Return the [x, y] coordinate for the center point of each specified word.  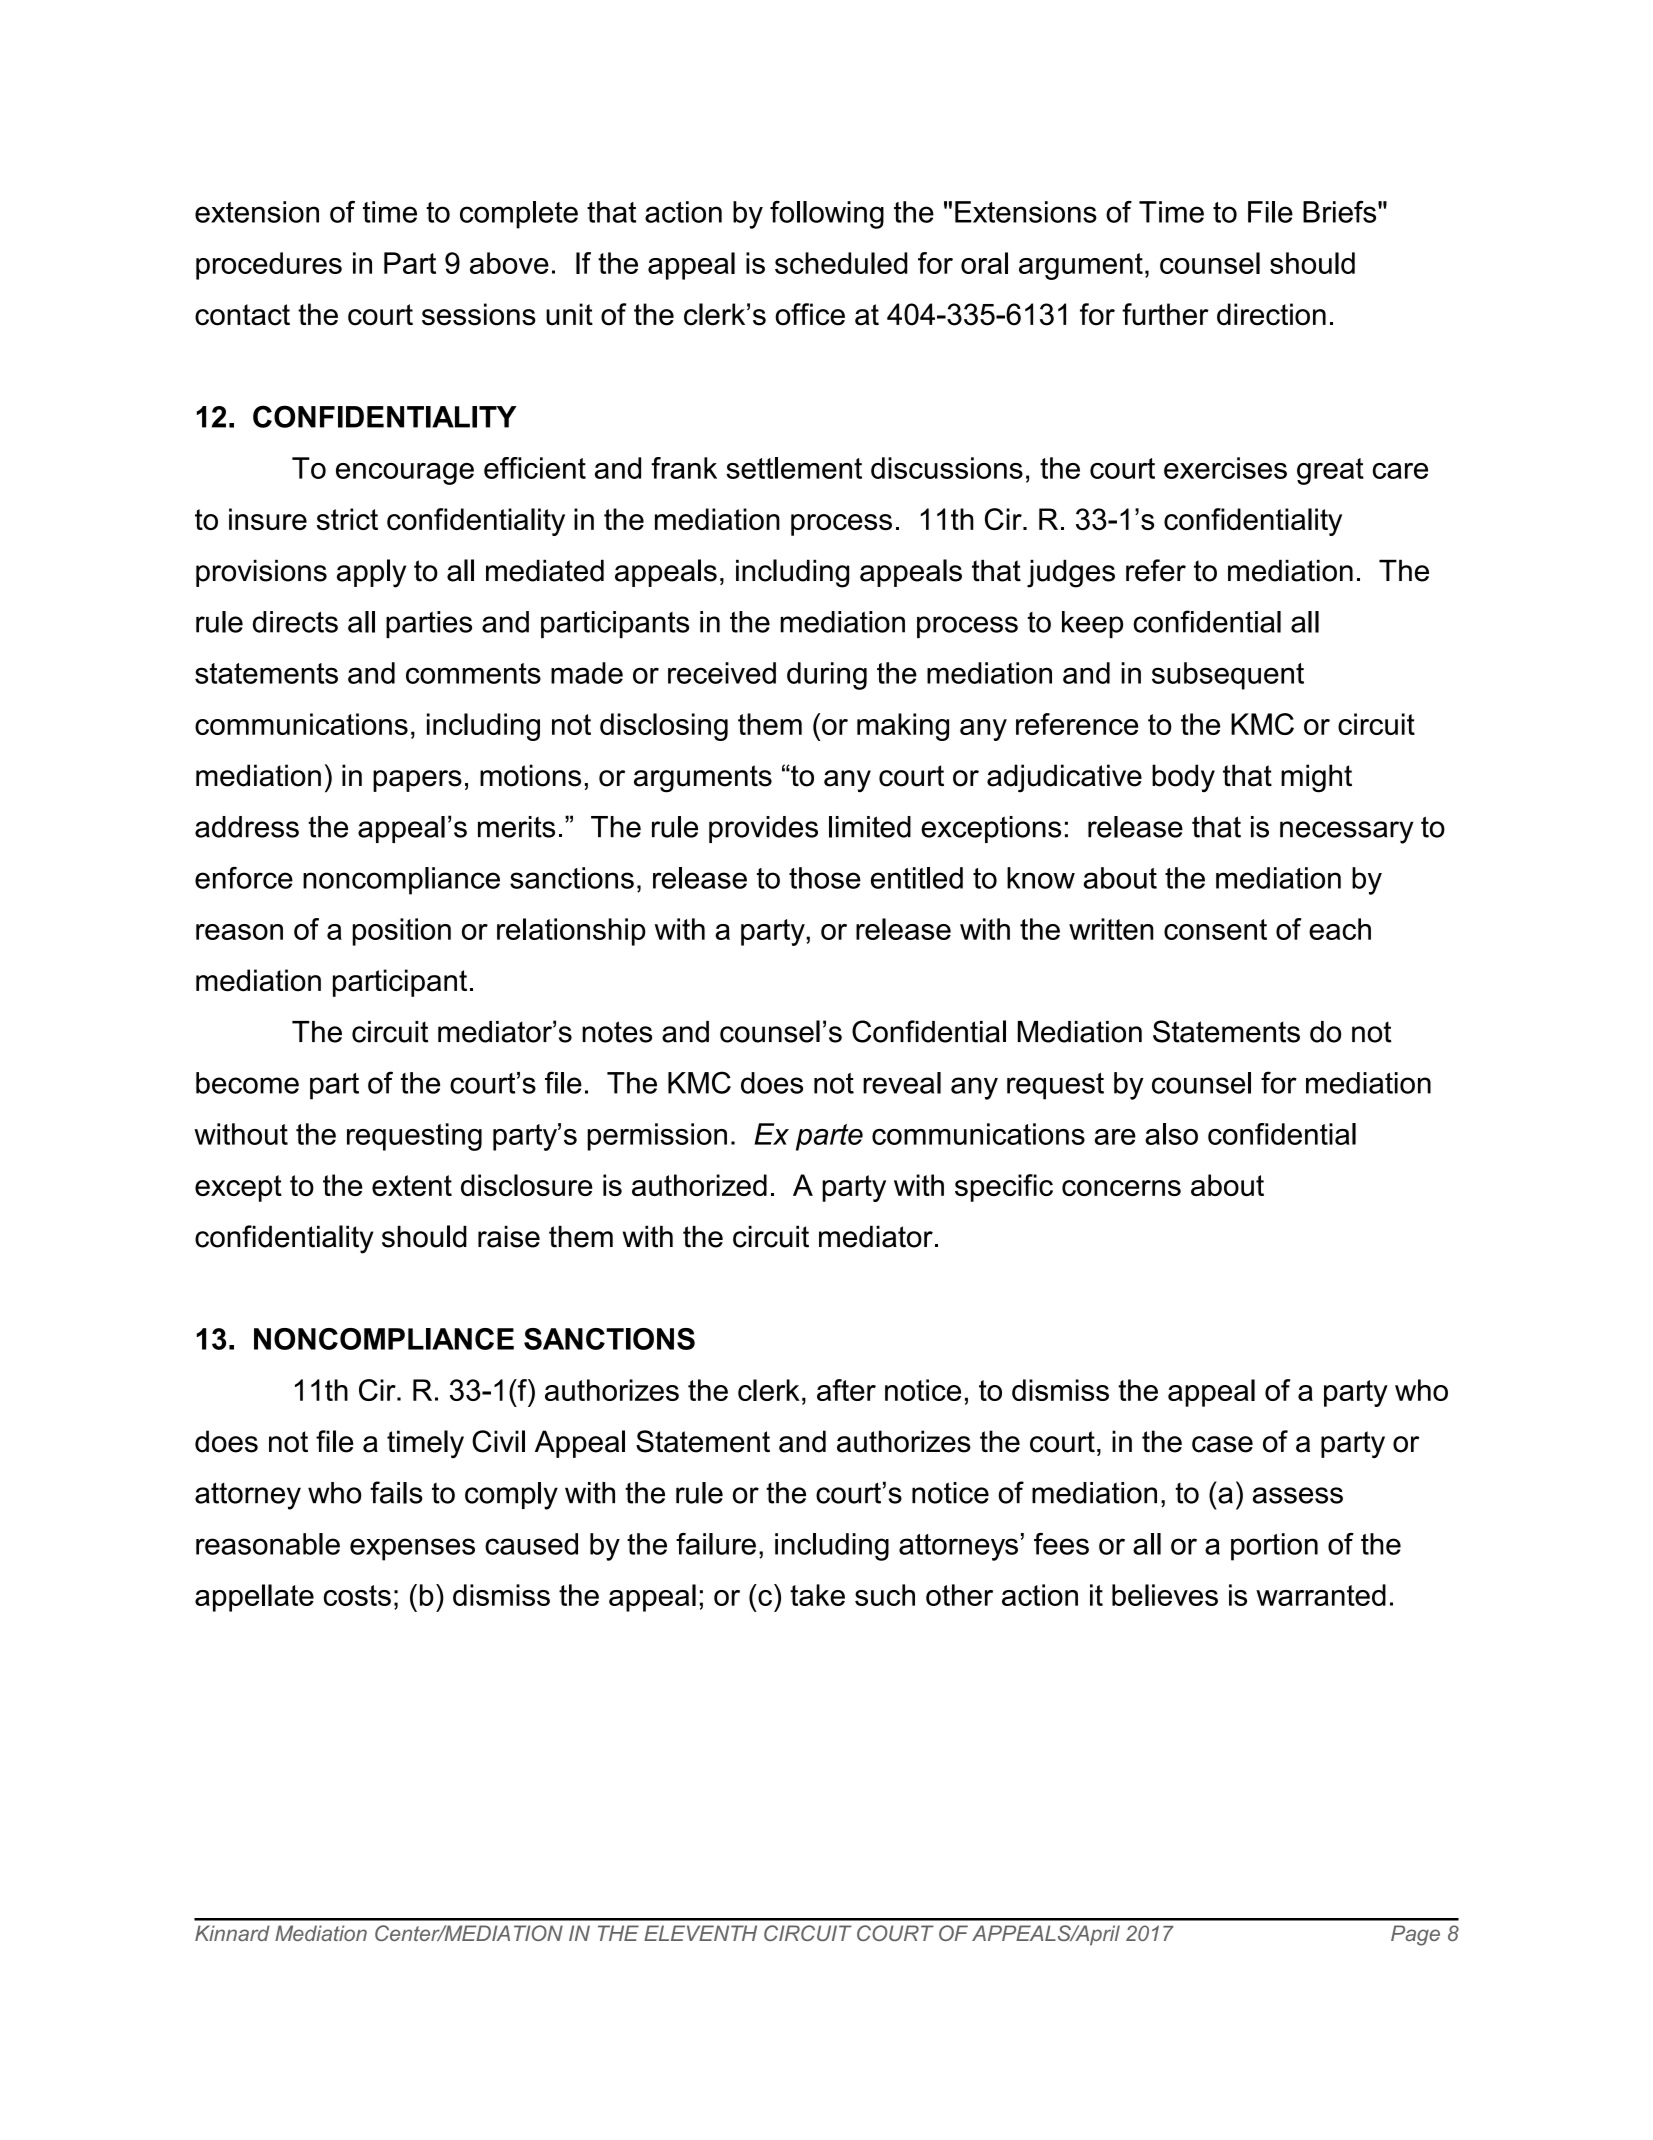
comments [473, 673]
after [846, 1390]
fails [396, 1492]
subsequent [1228, 676]
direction [1271, 314]
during [827, 676]
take [817, 1595]
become [247, 1083]
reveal [902, 1083]
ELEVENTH [700, 1933]
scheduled [841, 263]
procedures [269, 266]
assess [1298, 1495]
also [1171, 1134]
